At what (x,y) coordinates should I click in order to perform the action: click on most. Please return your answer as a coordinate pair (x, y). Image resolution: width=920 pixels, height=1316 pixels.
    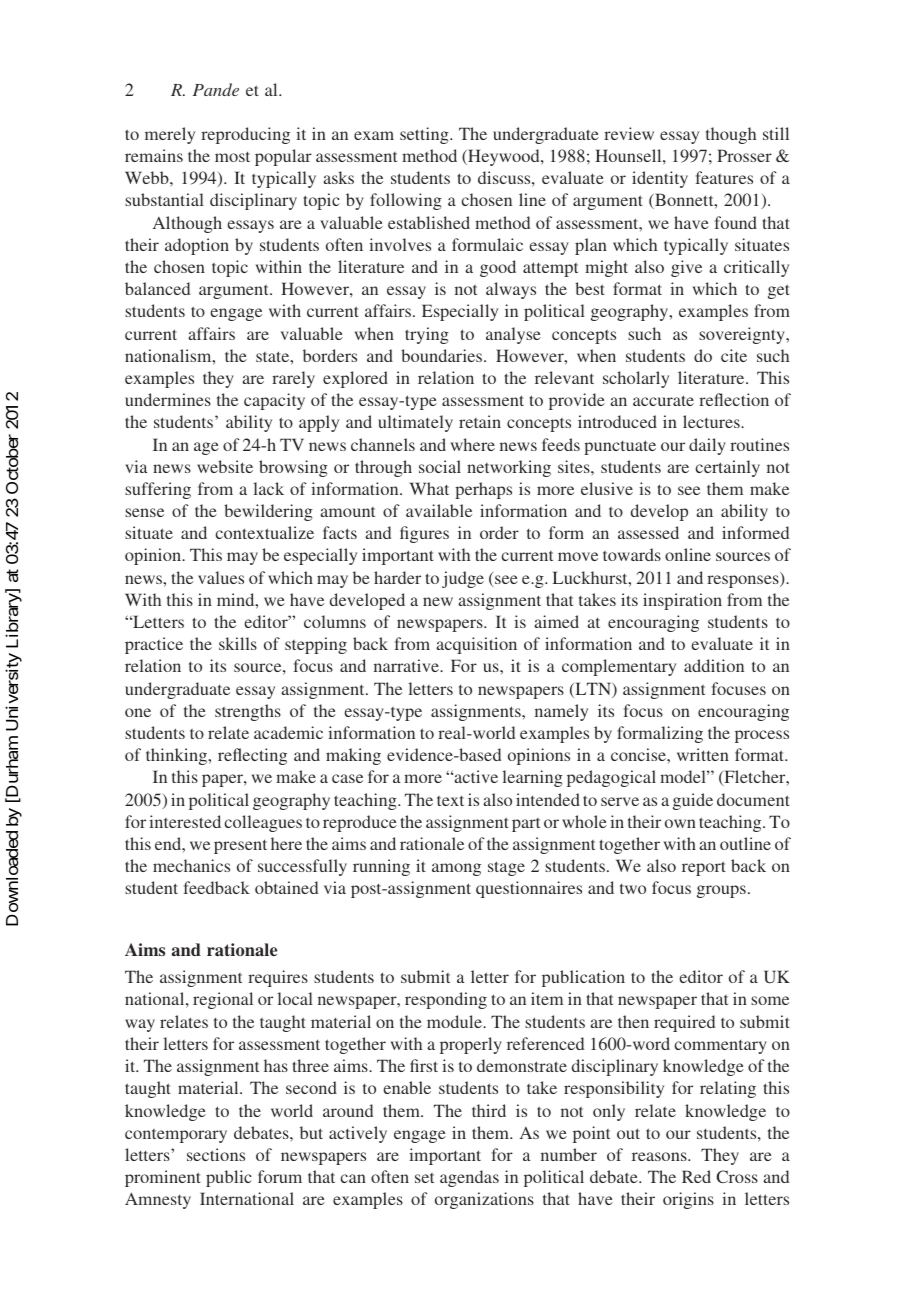
    Looking at the image, I should click on (232, 157).
